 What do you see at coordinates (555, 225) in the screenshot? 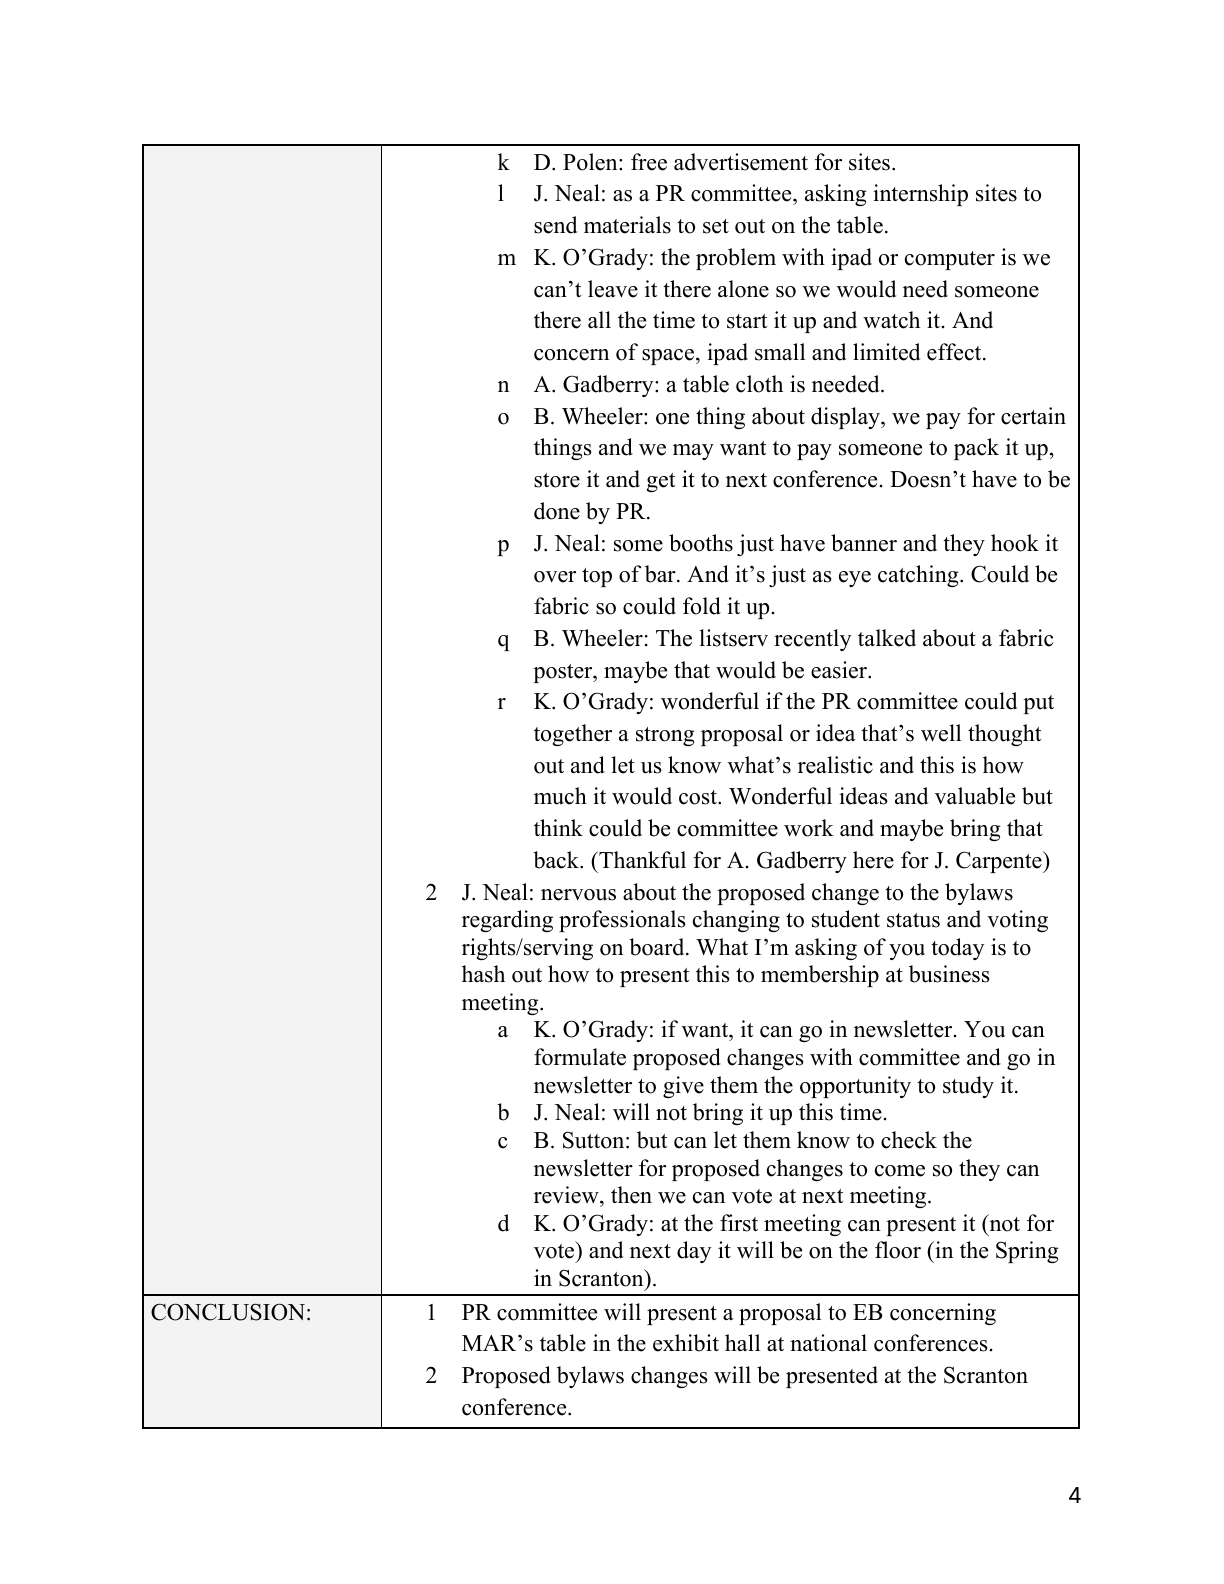
I see `send` at bounding box center [555, 225].
